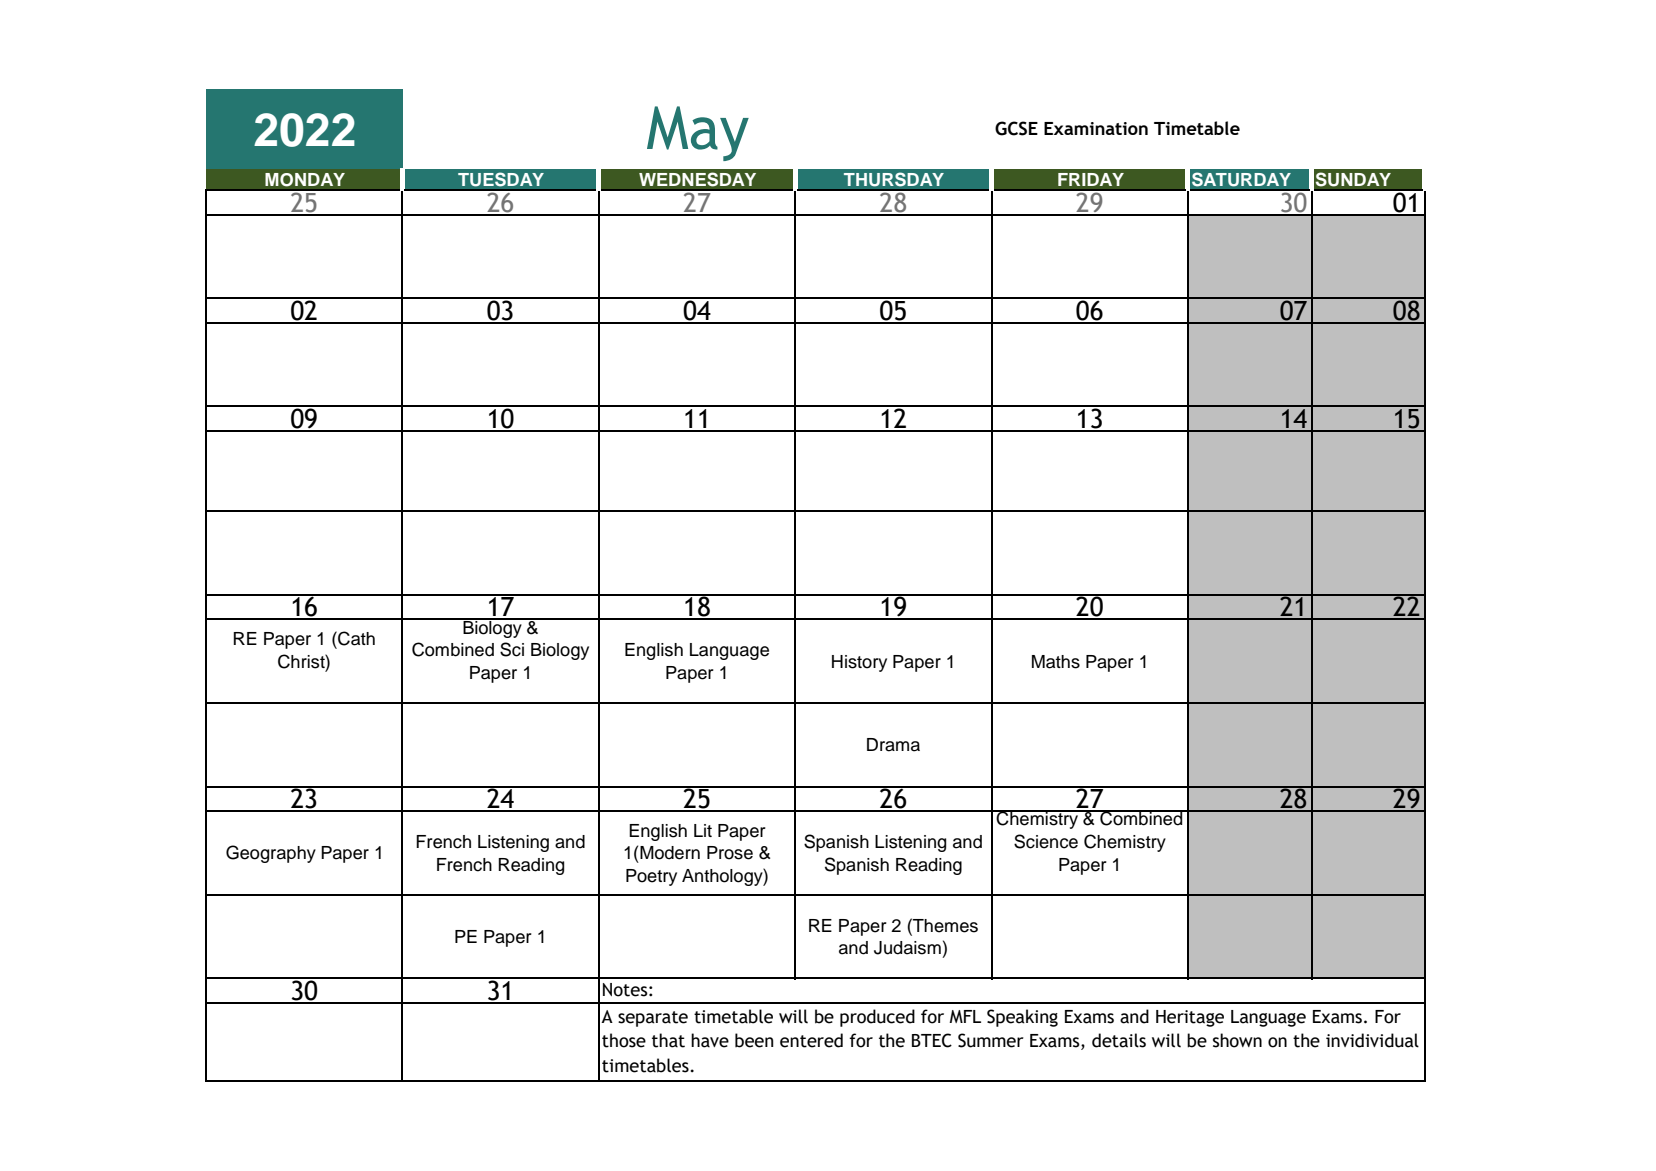  I want to click on Drama, so click(893, 745).
